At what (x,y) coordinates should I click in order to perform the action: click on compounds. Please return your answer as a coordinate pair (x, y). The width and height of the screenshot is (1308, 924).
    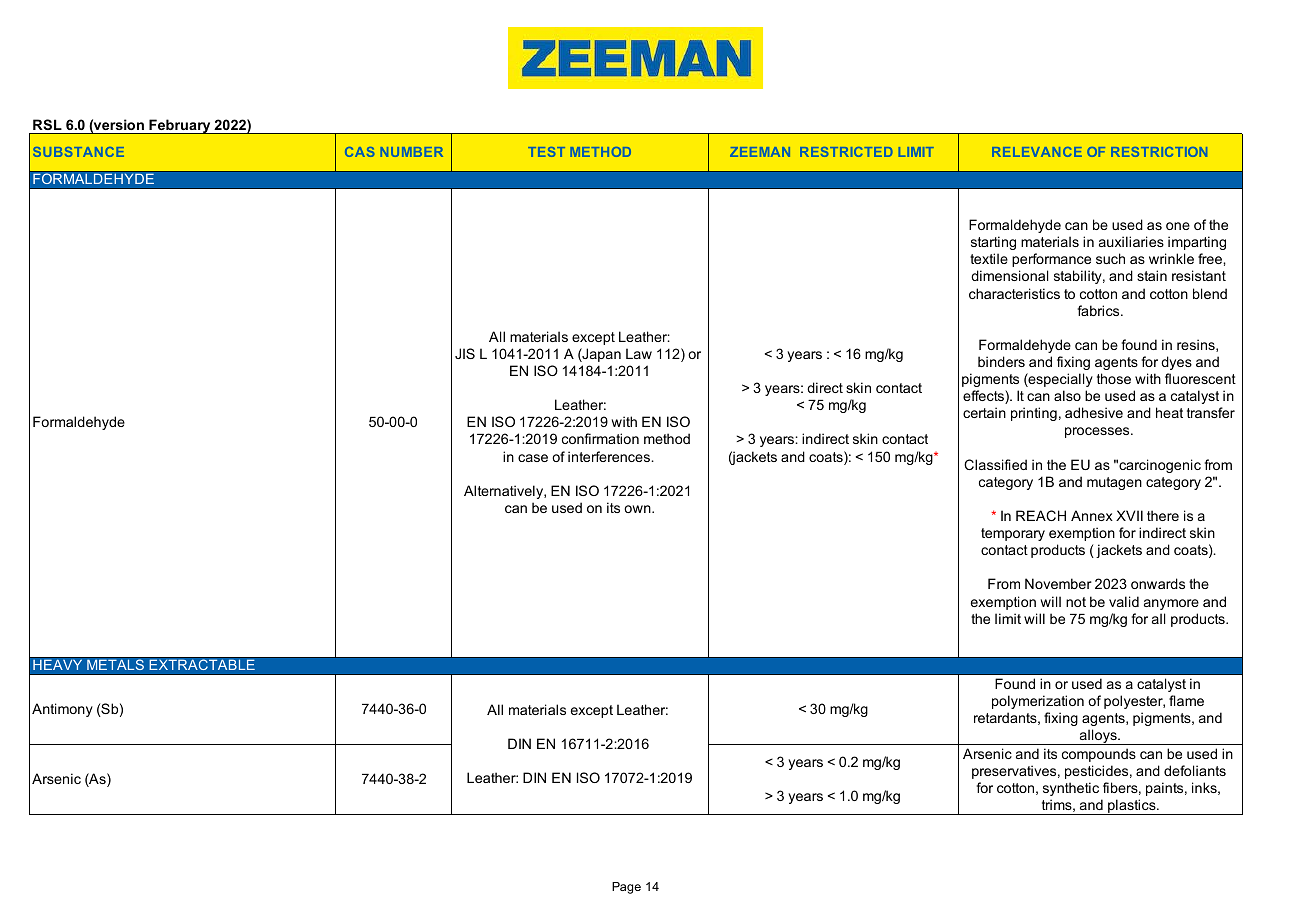
    Looking at the image, I should click on (1099, 755).
